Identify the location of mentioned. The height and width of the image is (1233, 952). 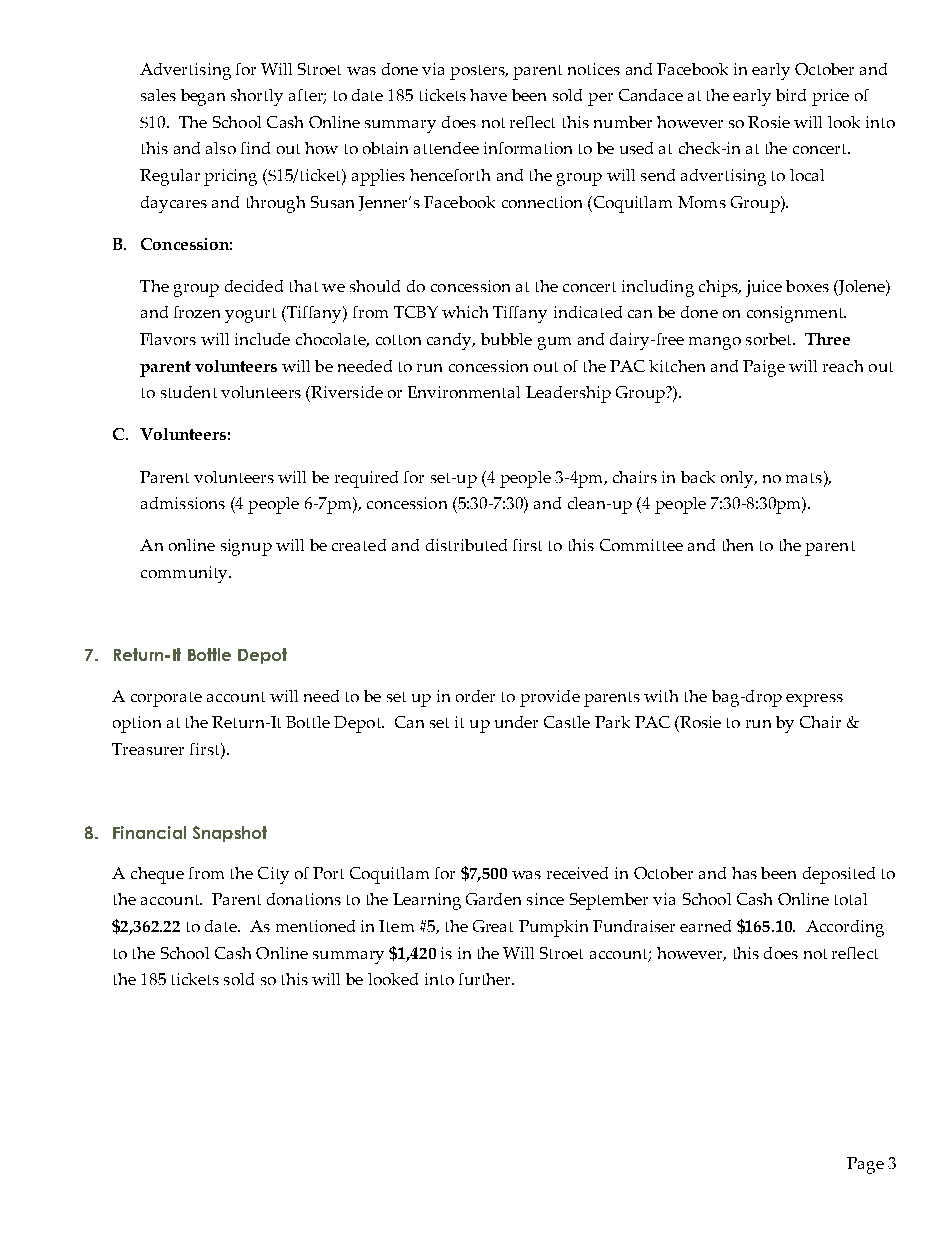
(315, 926).
